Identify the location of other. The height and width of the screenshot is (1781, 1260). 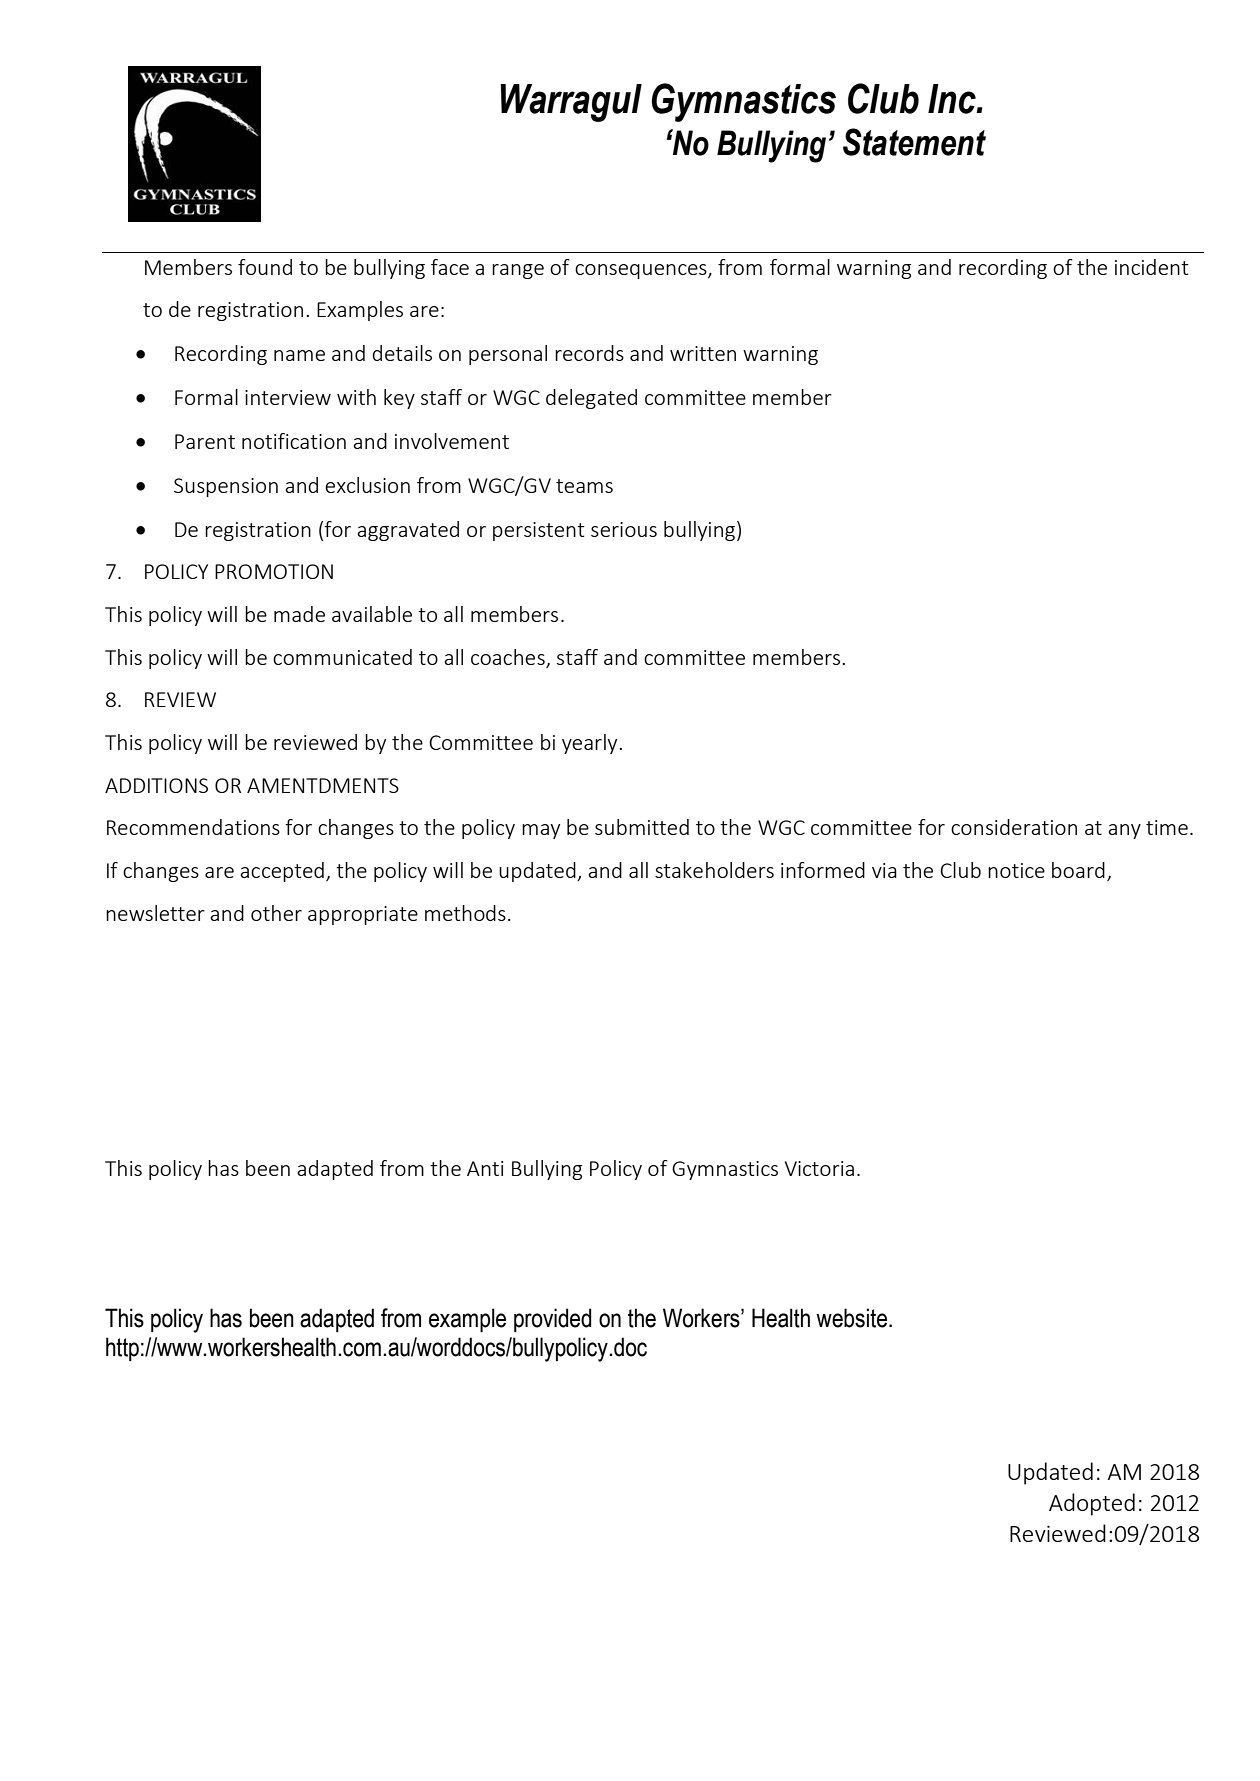
(276, 913).
